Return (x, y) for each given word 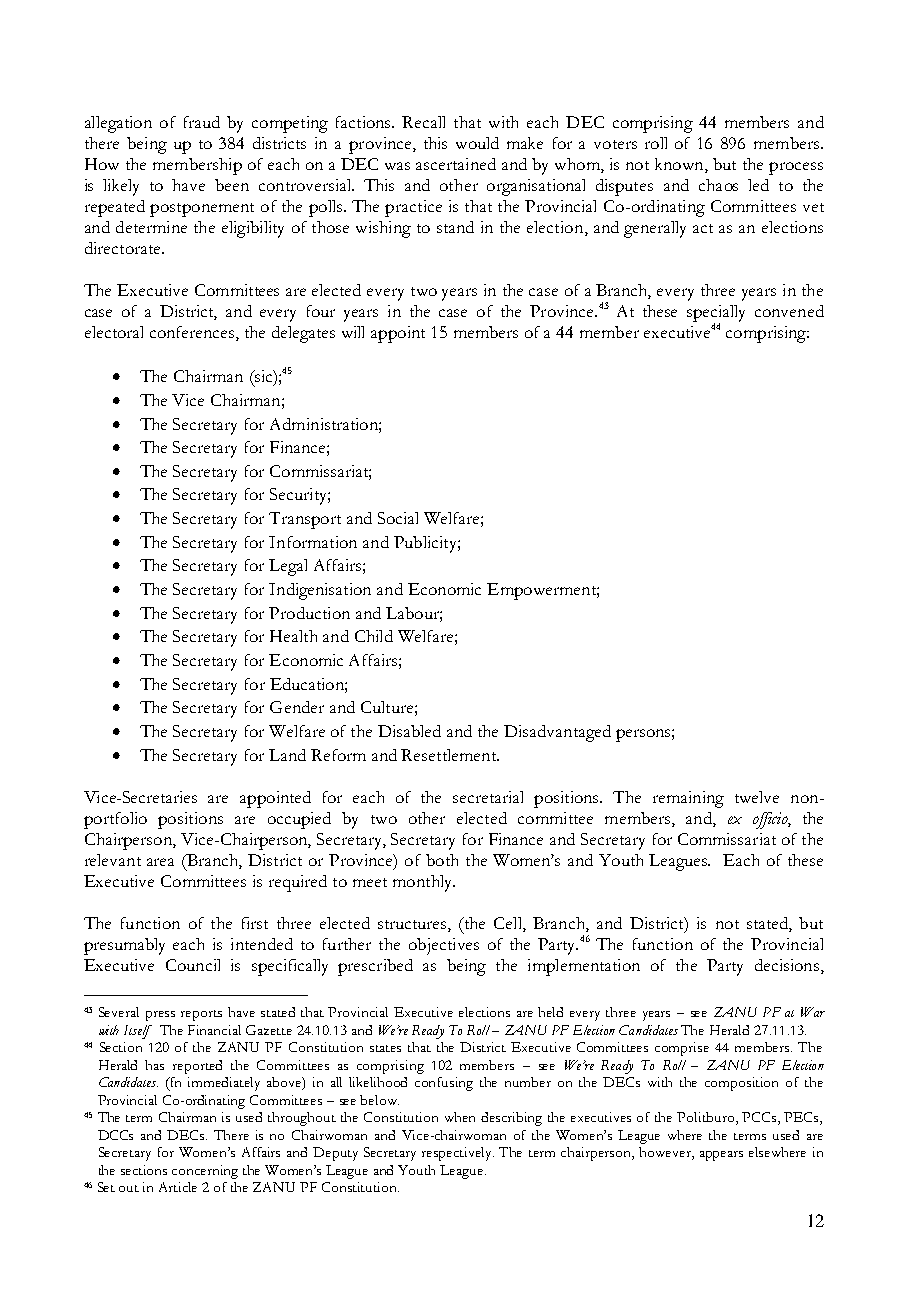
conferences (193, 332)
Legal (288, 567)
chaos (718, 185)
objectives (444, 946)
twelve (757, 797)
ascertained (456, 164)
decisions (787, 965)
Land (287, 755)
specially (716, 314)
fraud (202, 122)
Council (193, 965)
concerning (205, 1172)
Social (398, 518)
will (353, 332)
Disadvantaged (557, 733)
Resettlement (450, 755)
